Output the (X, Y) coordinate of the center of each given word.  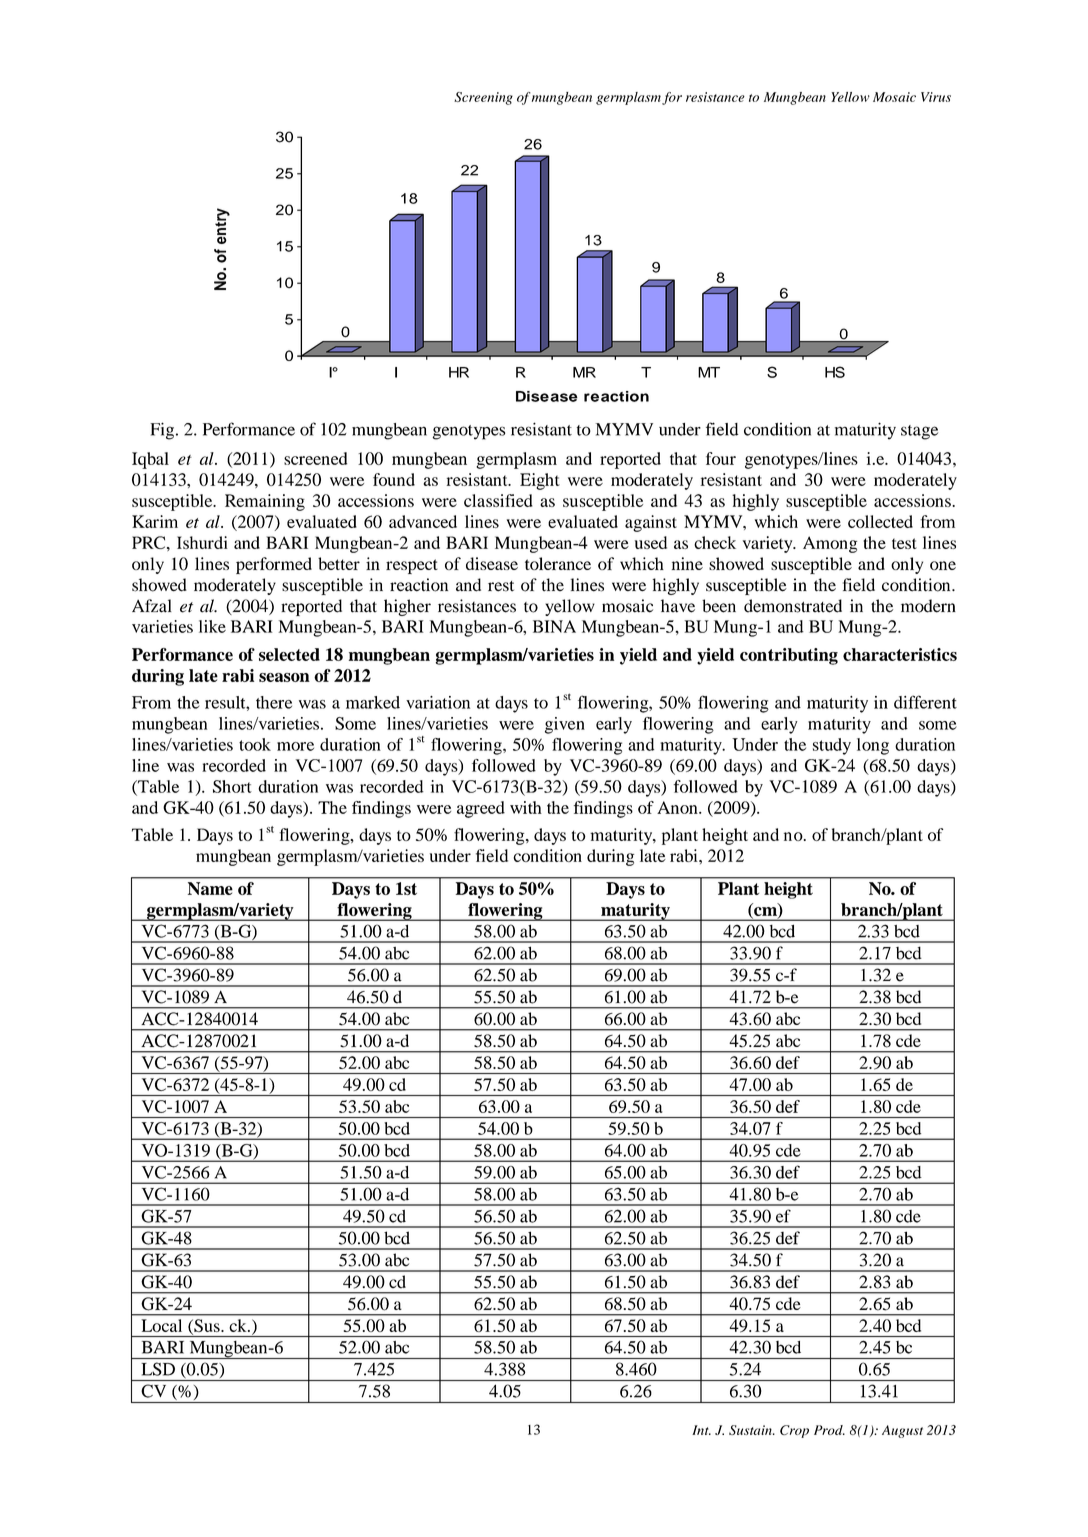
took (255, 744)
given (565, 725)
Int (701, 1430)
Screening (483, 98)
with (526, 807)
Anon (678, 807)
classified (498, 500)
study (832, 746)
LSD (158, 1369)
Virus (936, 97)
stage (919, 432)
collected (880, 521)
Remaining (265, 502)
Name (210, 888)
